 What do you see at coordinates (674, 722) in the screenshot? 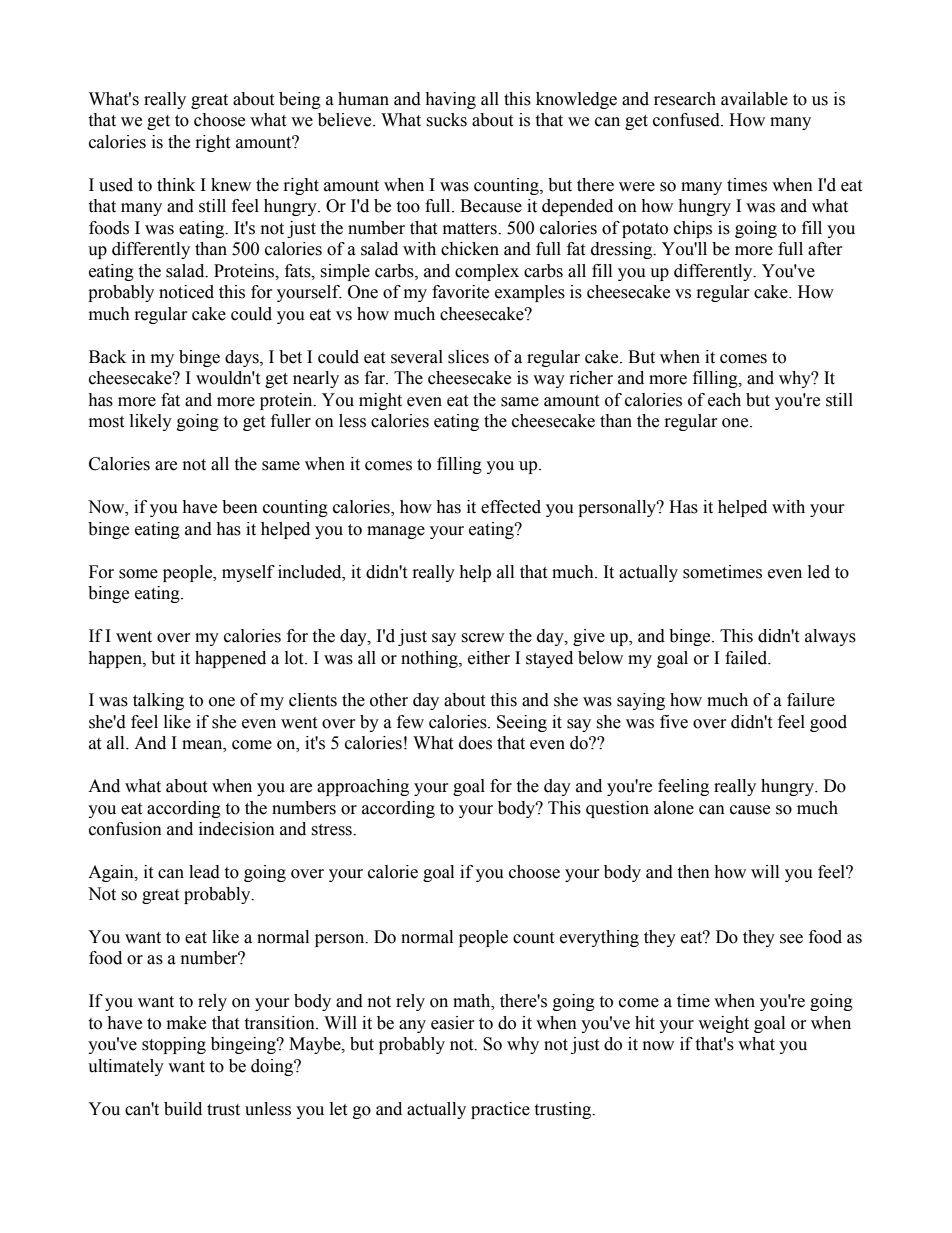
I see `five` at bounding box center [674, 722].
